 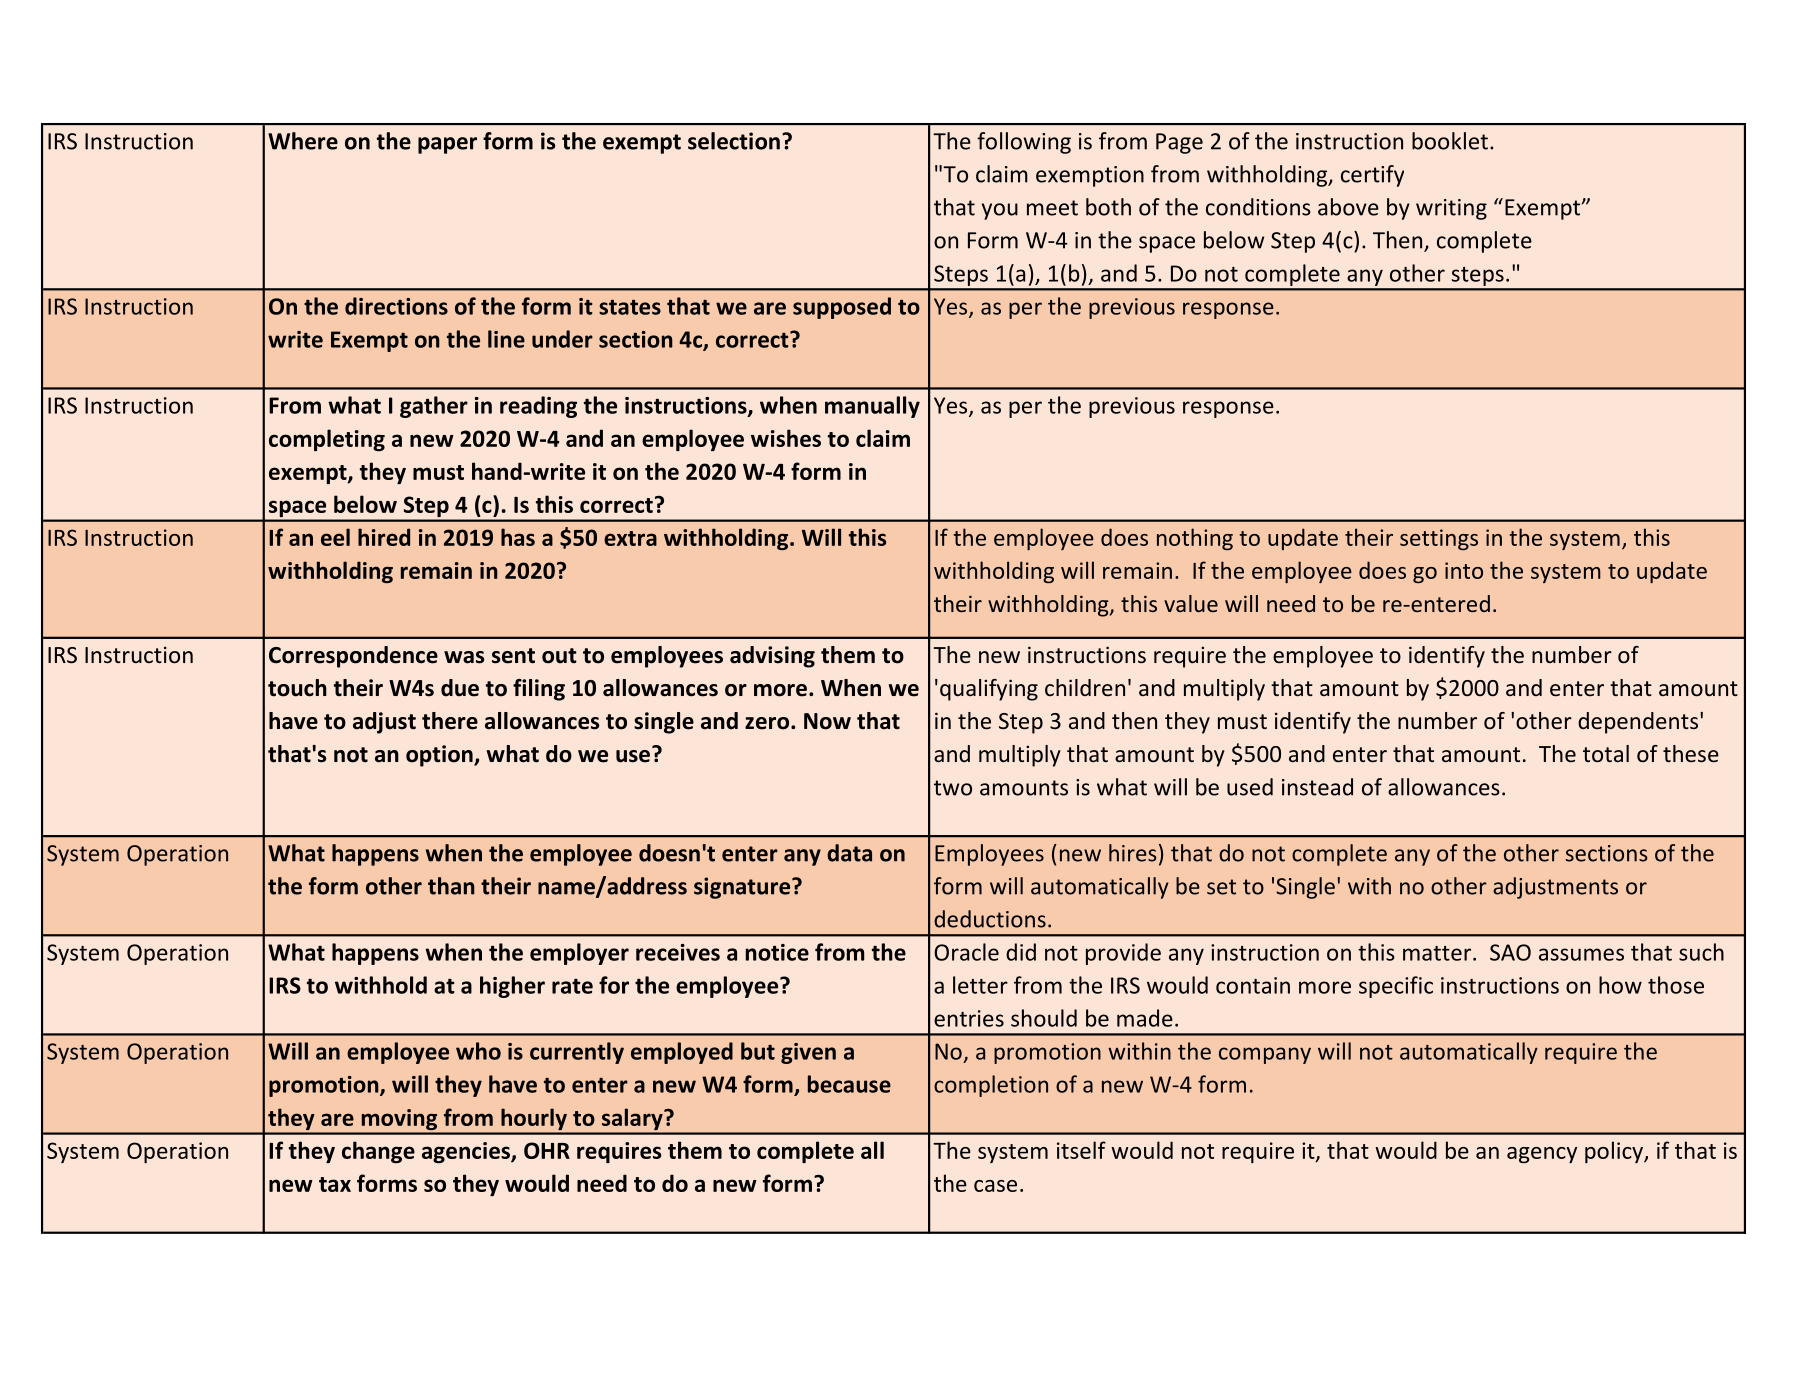 What do you see at coordinates (989, 690) in the screenshot?
I see `qualifying` at bounding box center [989, 690].
